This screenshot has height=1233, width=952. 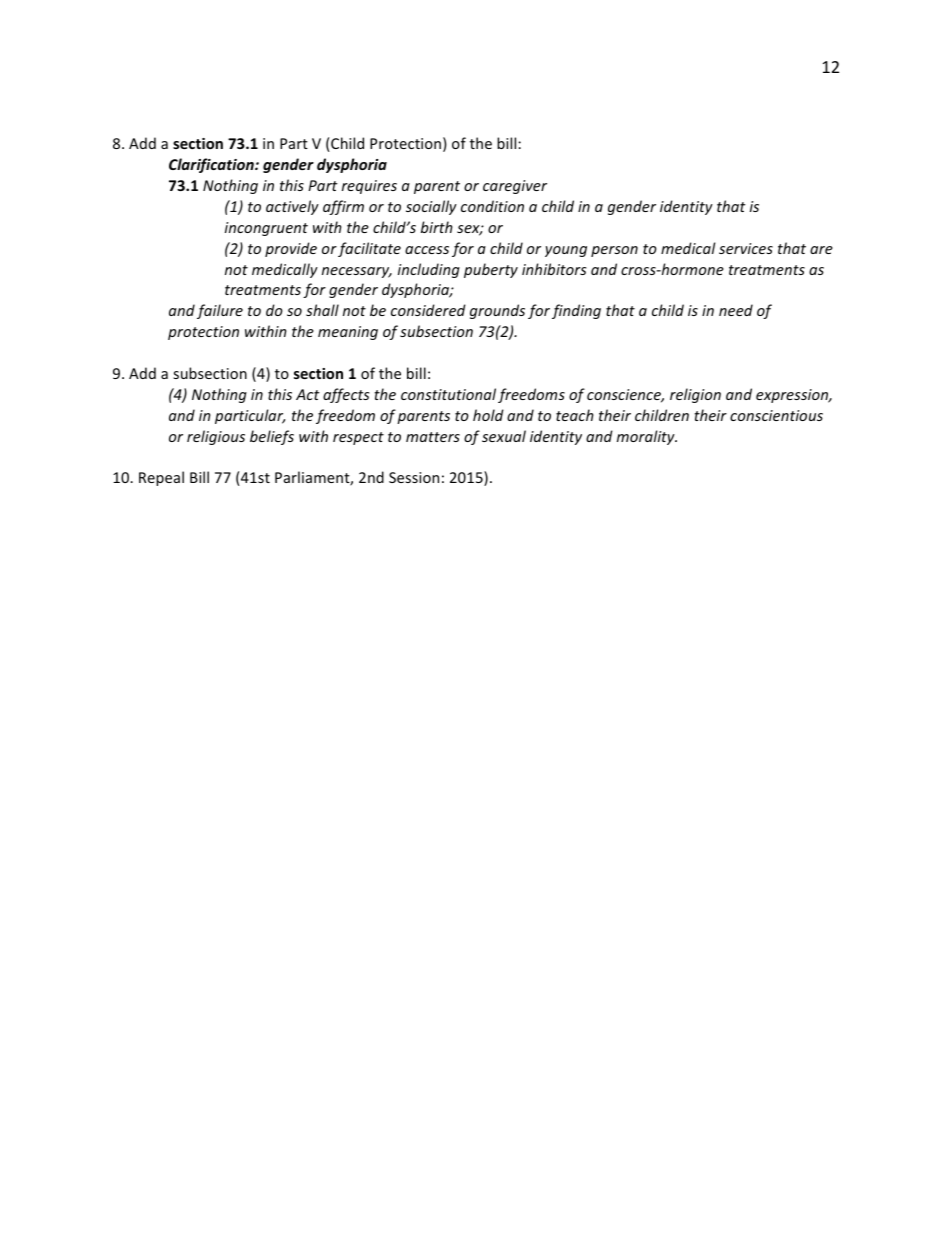 I want to click on condition, so click(x=492, y=206).
